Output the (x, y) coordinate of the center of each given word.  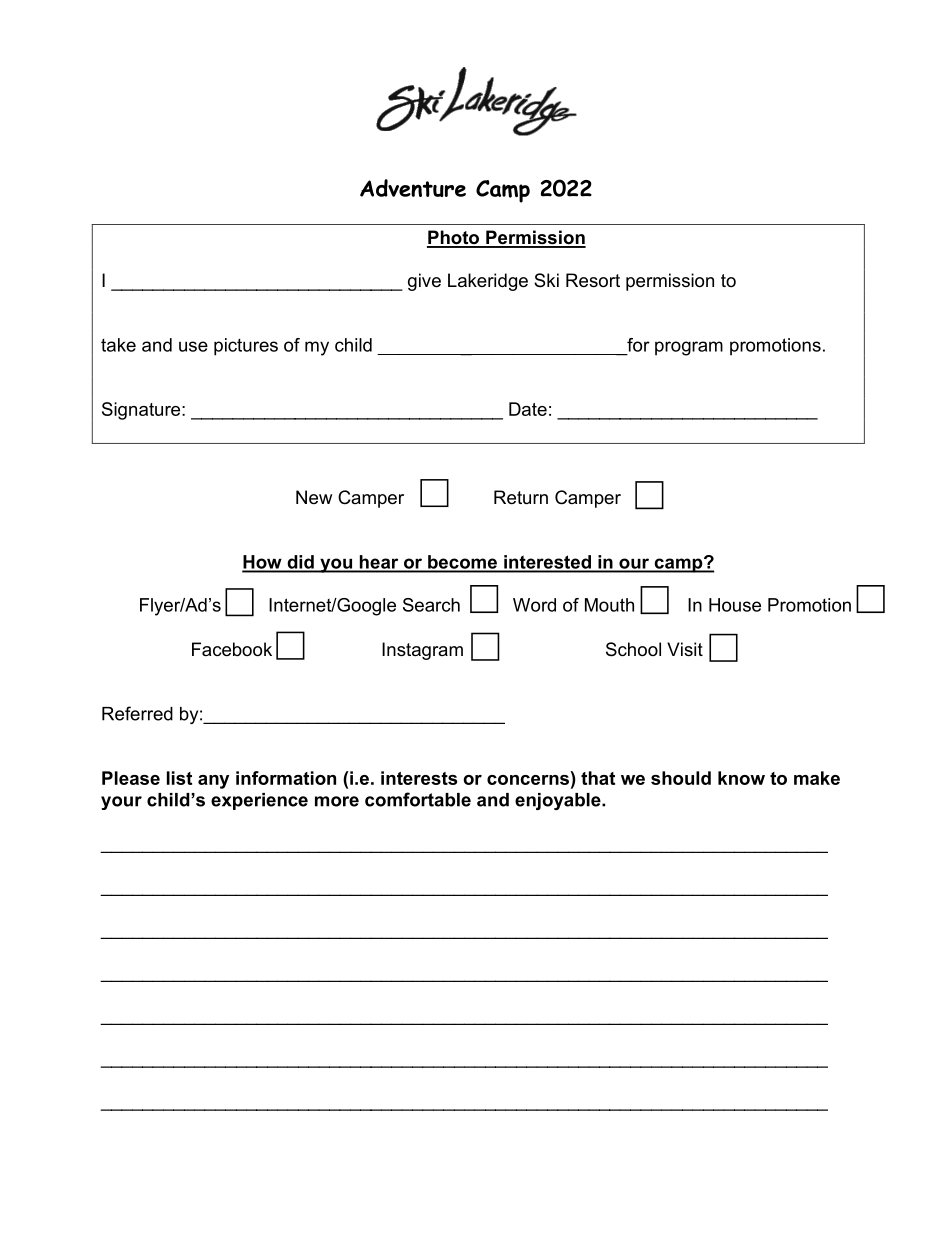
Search (431, 605)
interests (419, 778)
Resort (593, 280)
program (689, 348)
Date (528, 409)
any (213, 782)
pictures (246, 347)
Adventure (413, 188)
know (741, 778)
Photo (454, 238)
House (735, 605)
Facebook (232, 649)
